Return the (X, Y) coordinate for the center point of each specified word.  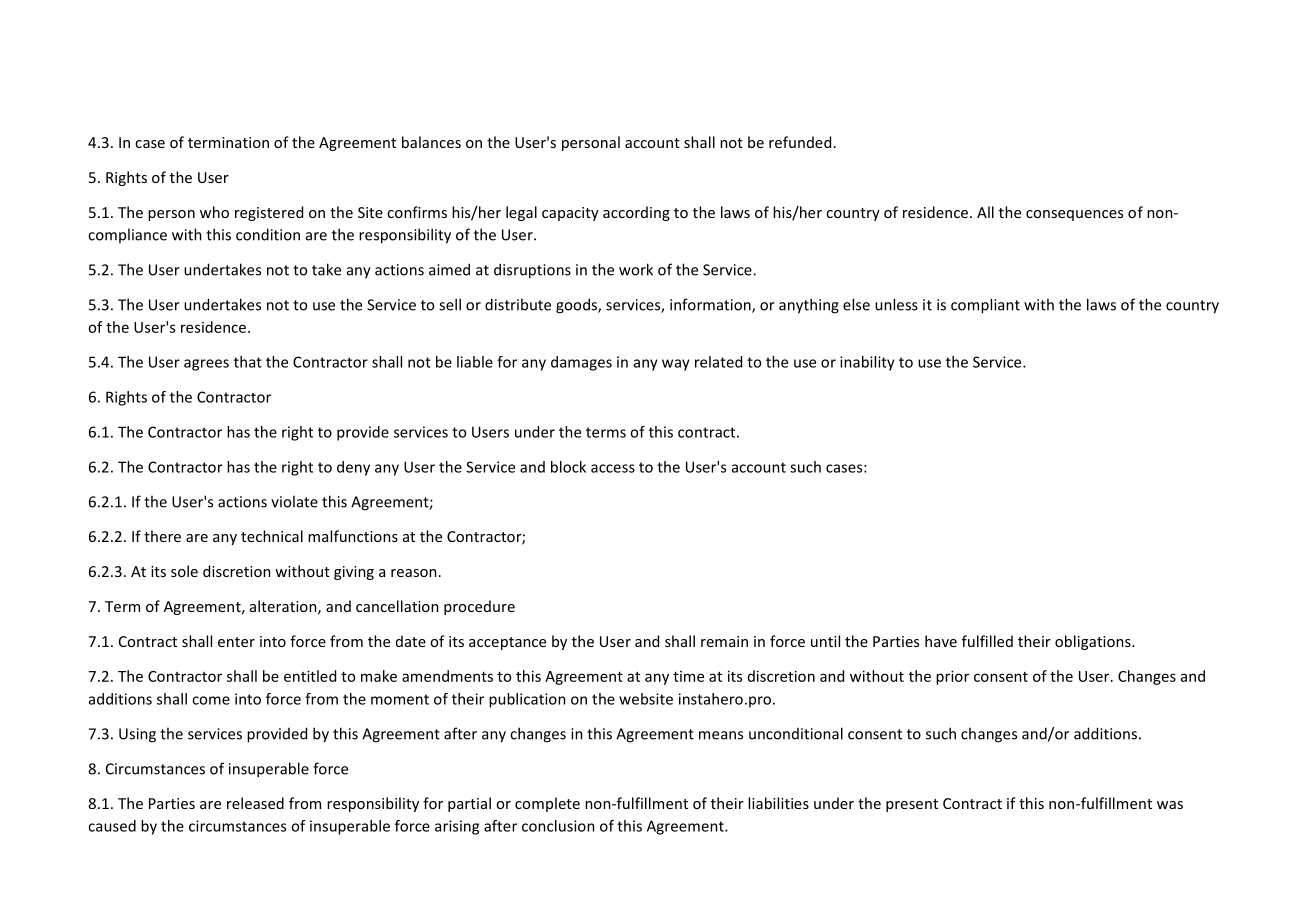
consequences (1074, 215)
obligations (1094, 642)
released (255, 803)
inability (867, 363)
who (214, 212)
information (711, 305)
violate (294, 501)
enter (236, 642)
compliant (985, 306)
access (613, 468)
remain (724, 641)
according (636, 213)
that (248, 362)
